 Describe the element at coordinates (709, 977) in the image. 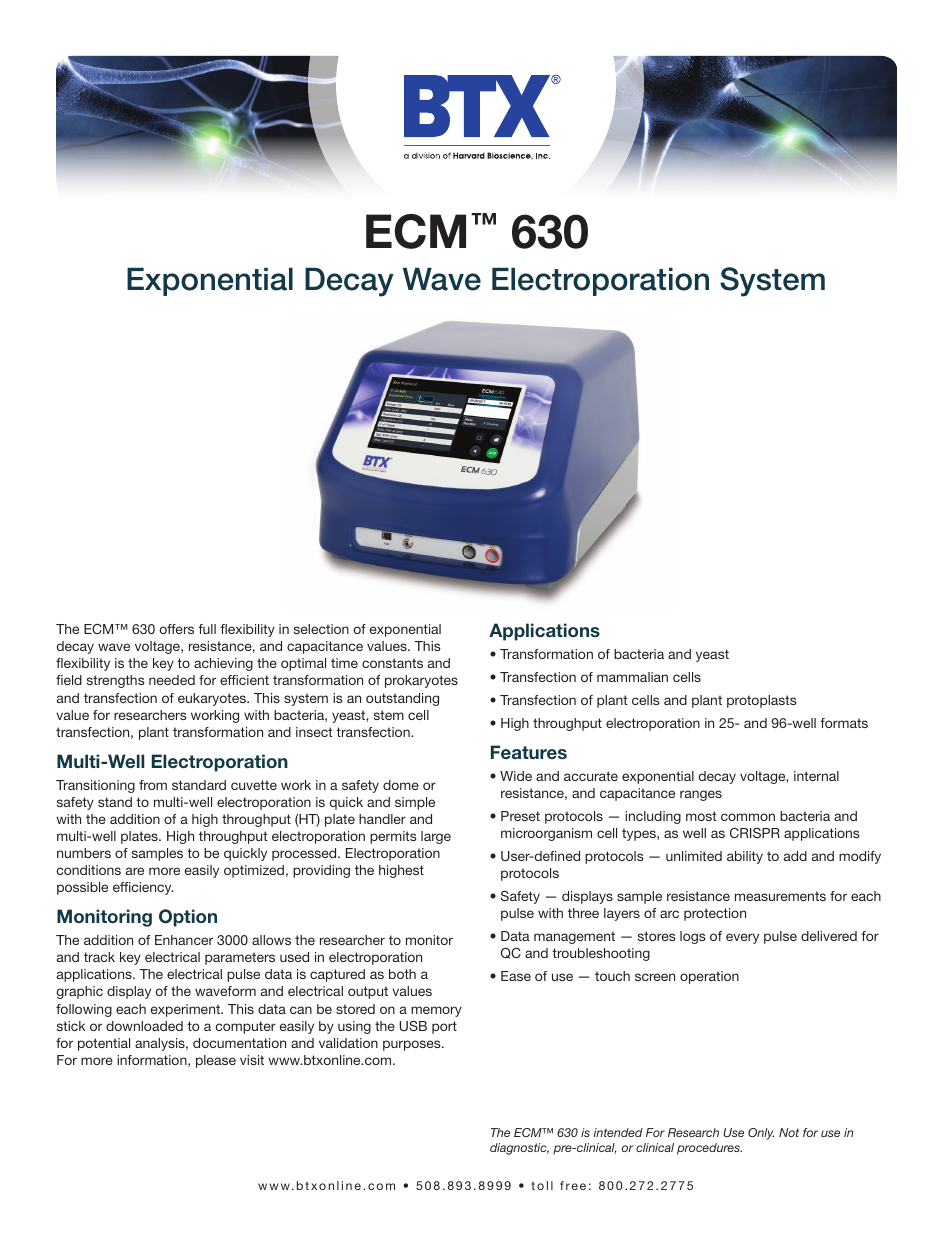

I see `operation` at that location.
